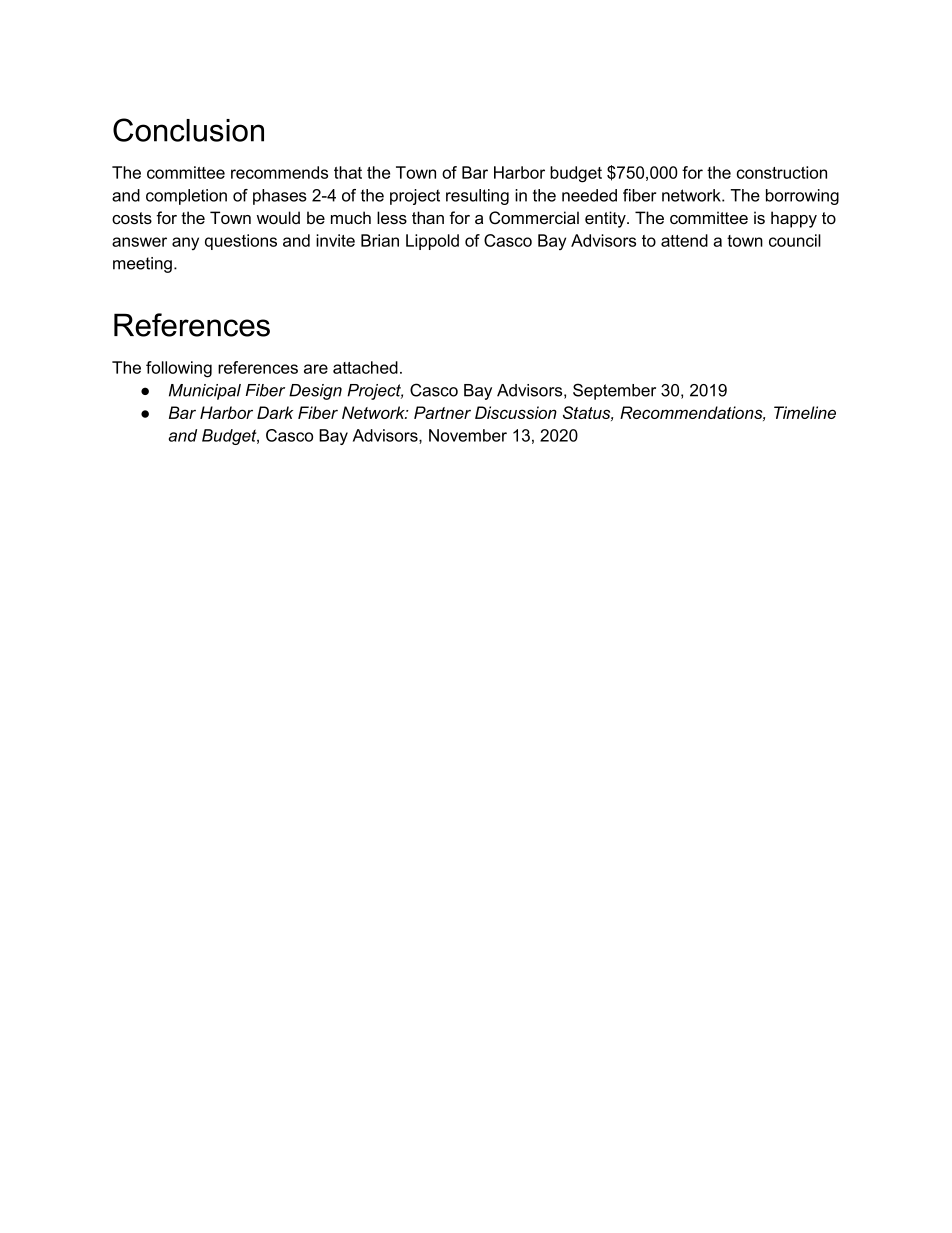  Describe the element at coordinates (794, 219) in the screenshot. I see `happy` at that location.
